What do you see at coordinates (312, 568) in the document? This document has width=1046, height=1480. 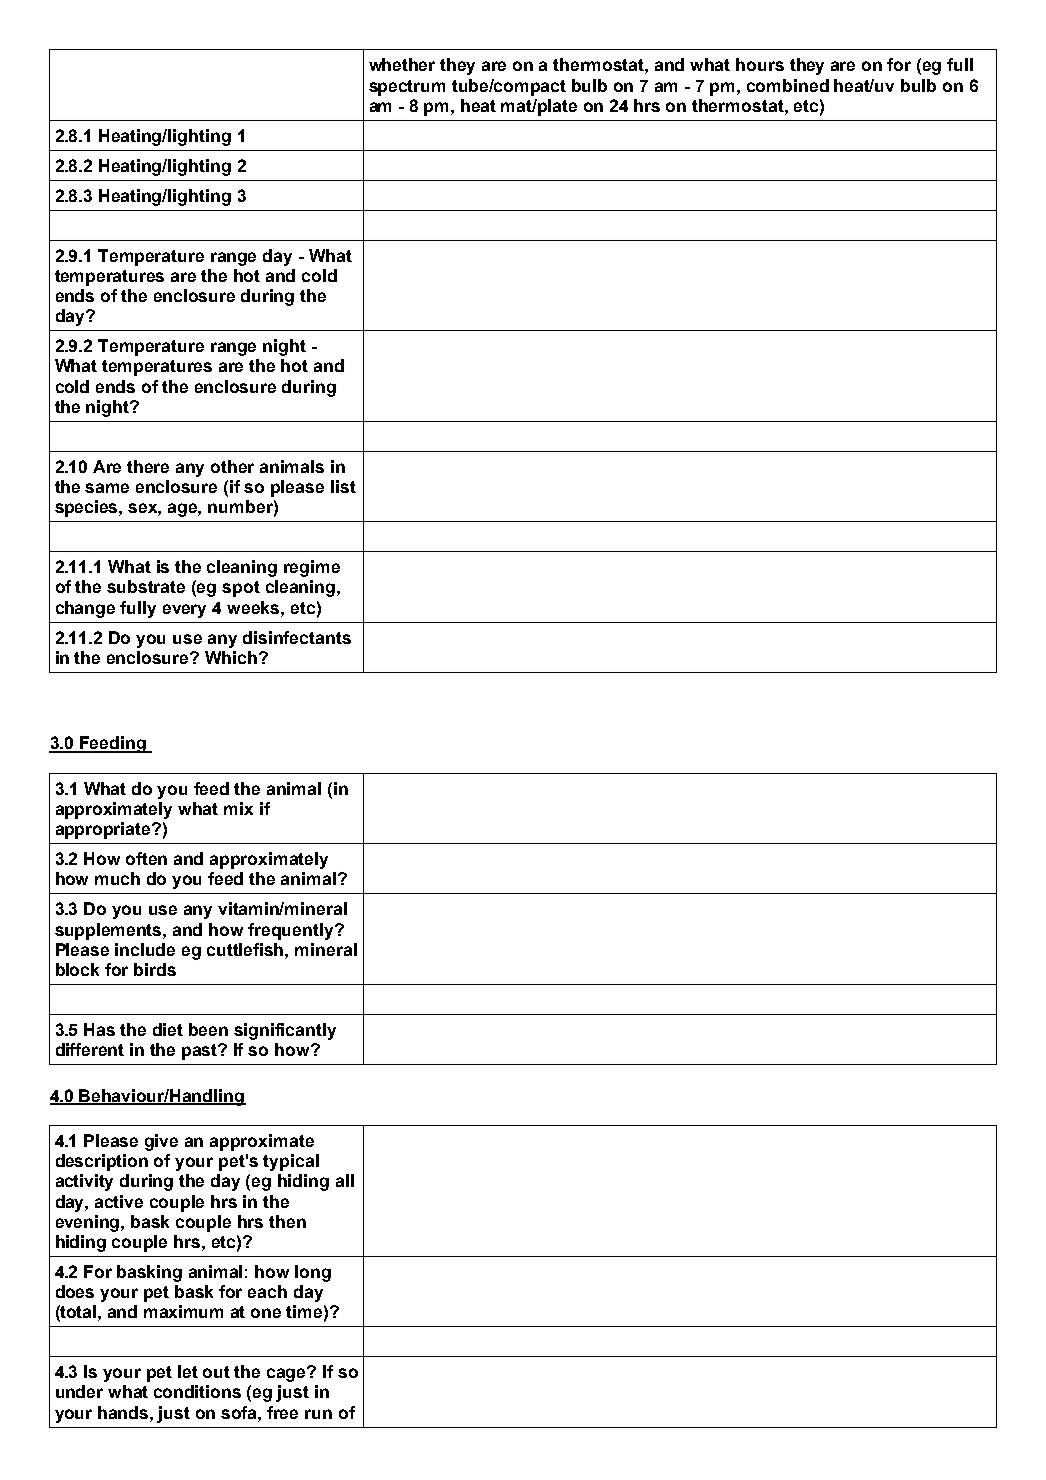 I see `regime` at bounding box center [312, 568].
